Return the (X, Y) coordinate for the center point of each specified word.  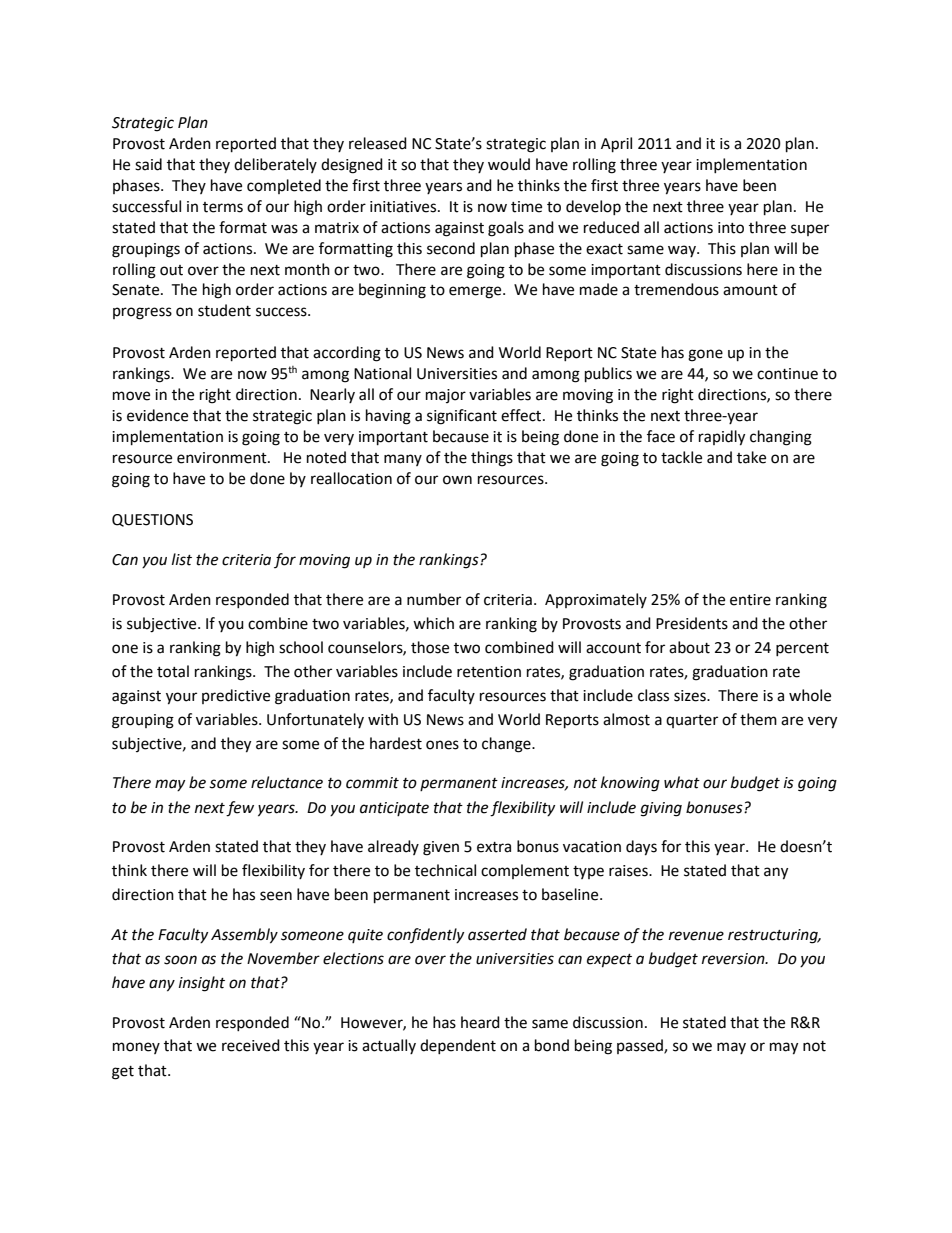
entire (750, 600)
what (682, 782)
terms (223, 207)
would (509, 164)
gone (705, 355)
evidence (157, 415)
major (446, 396)
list (182, 559)
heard (480, 1022)
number (434, 599)
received (251, 1045)
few (240, 809)
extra (494, 847)
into (731, 228)
